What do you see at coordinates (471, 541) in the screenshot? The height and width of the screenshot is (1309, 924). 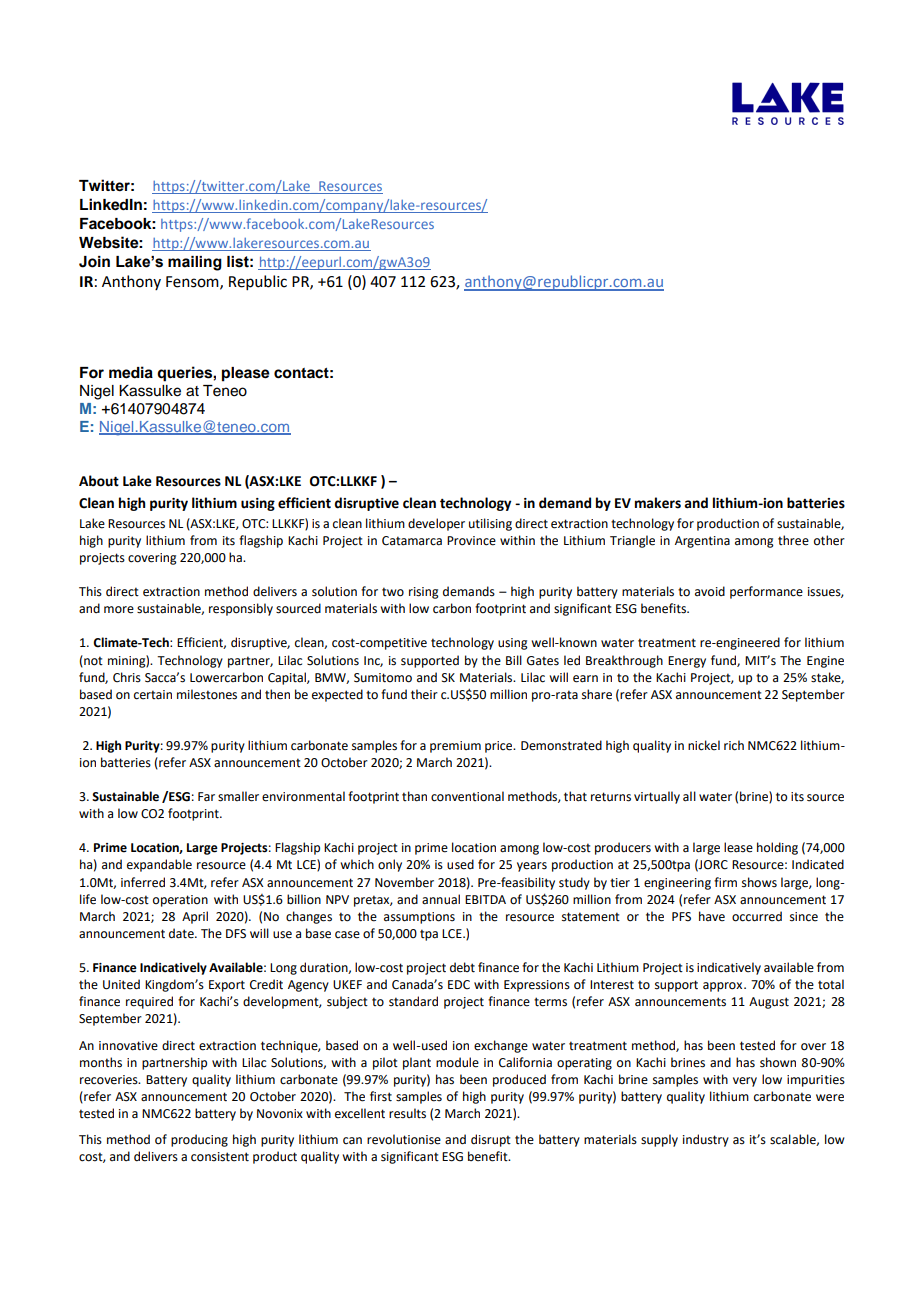 I see `Province` at bounding box center [471, 541].
